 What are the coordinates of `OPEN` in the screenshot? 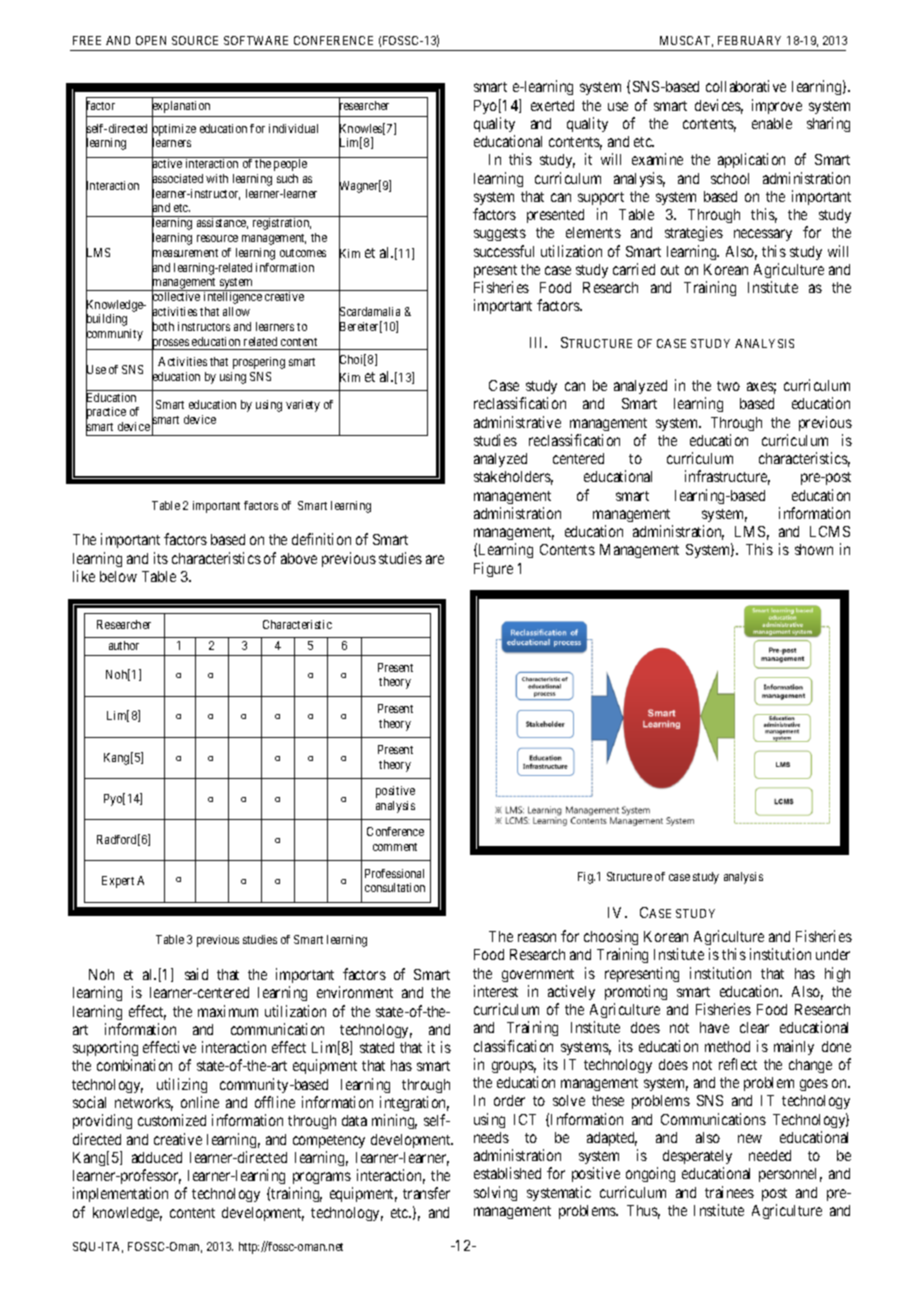 It's located at (151, 40).
